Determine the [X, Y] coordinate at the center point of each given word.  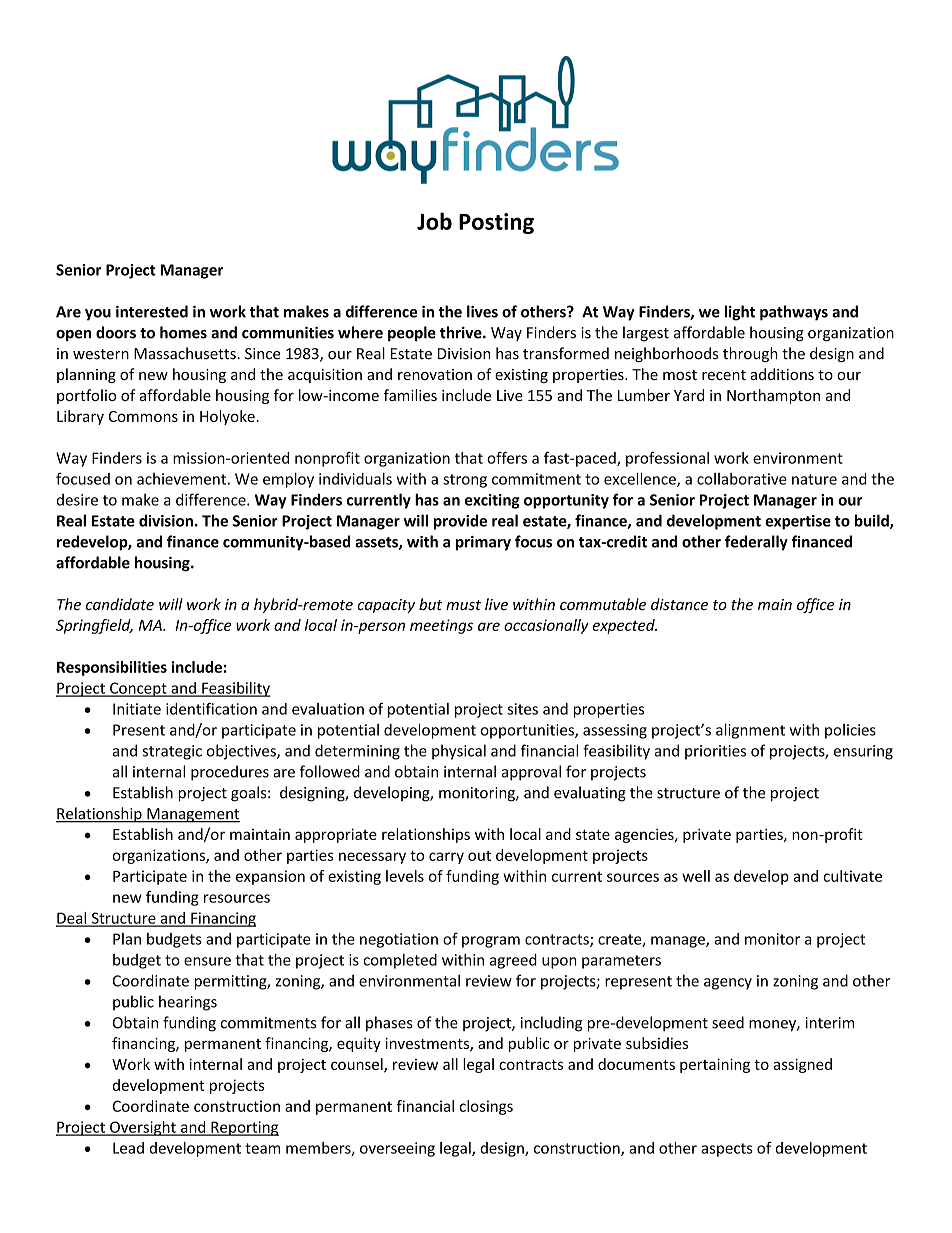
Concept [138, 689]
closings [486, 1107]
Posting [496, 223]
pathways [794, 313]
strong [465, 481]
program [491, 942]
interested [152, 311]
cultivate [852, 876]
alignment [750, 731]
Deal [72, 919]
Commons [143, 416]
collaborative [742, 479]
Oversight [143, 1128]
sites [522, 709]
